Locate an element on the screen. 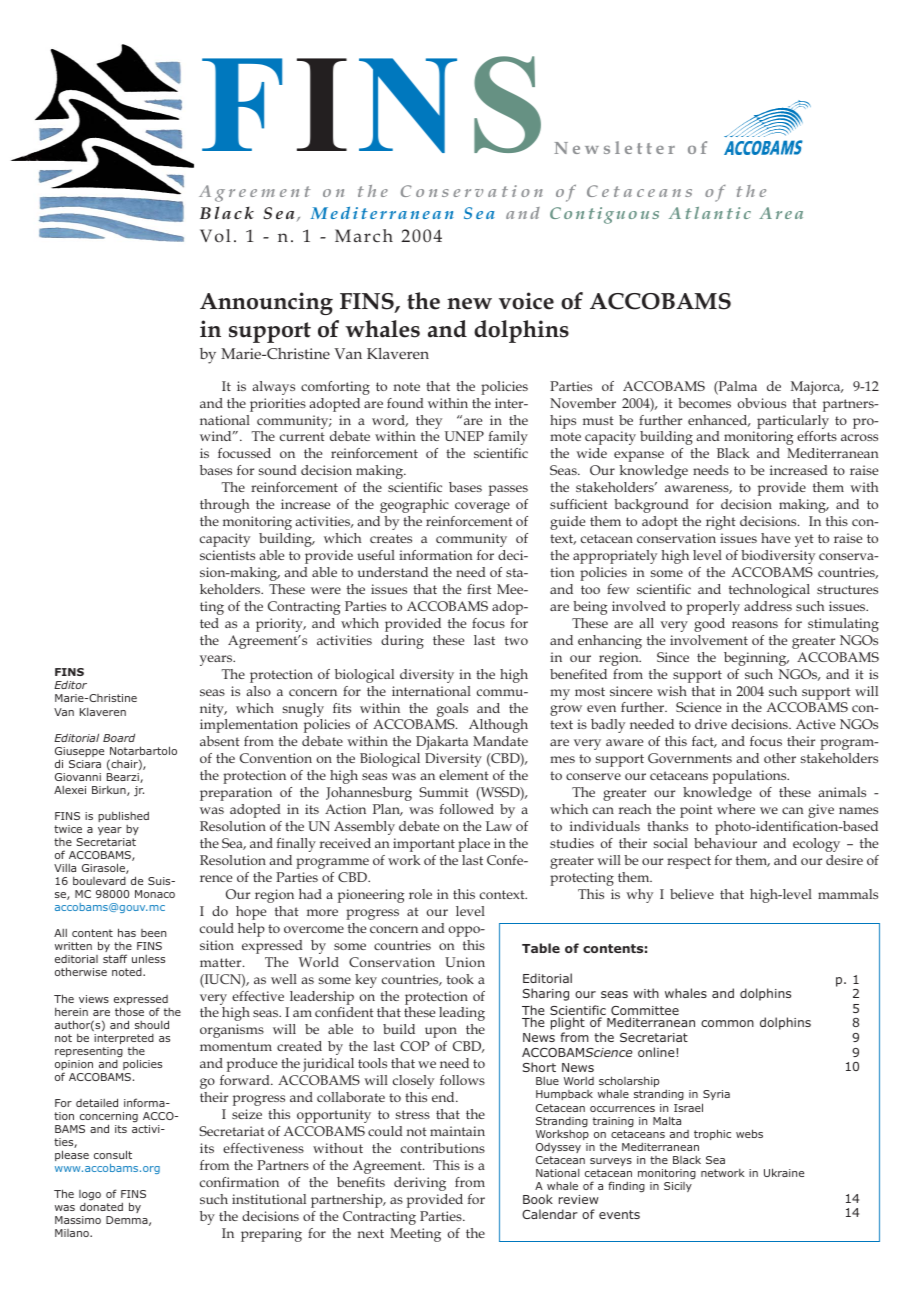 This screenshot has width=924, height=1308. Area is located at coordinates (781, 213).
